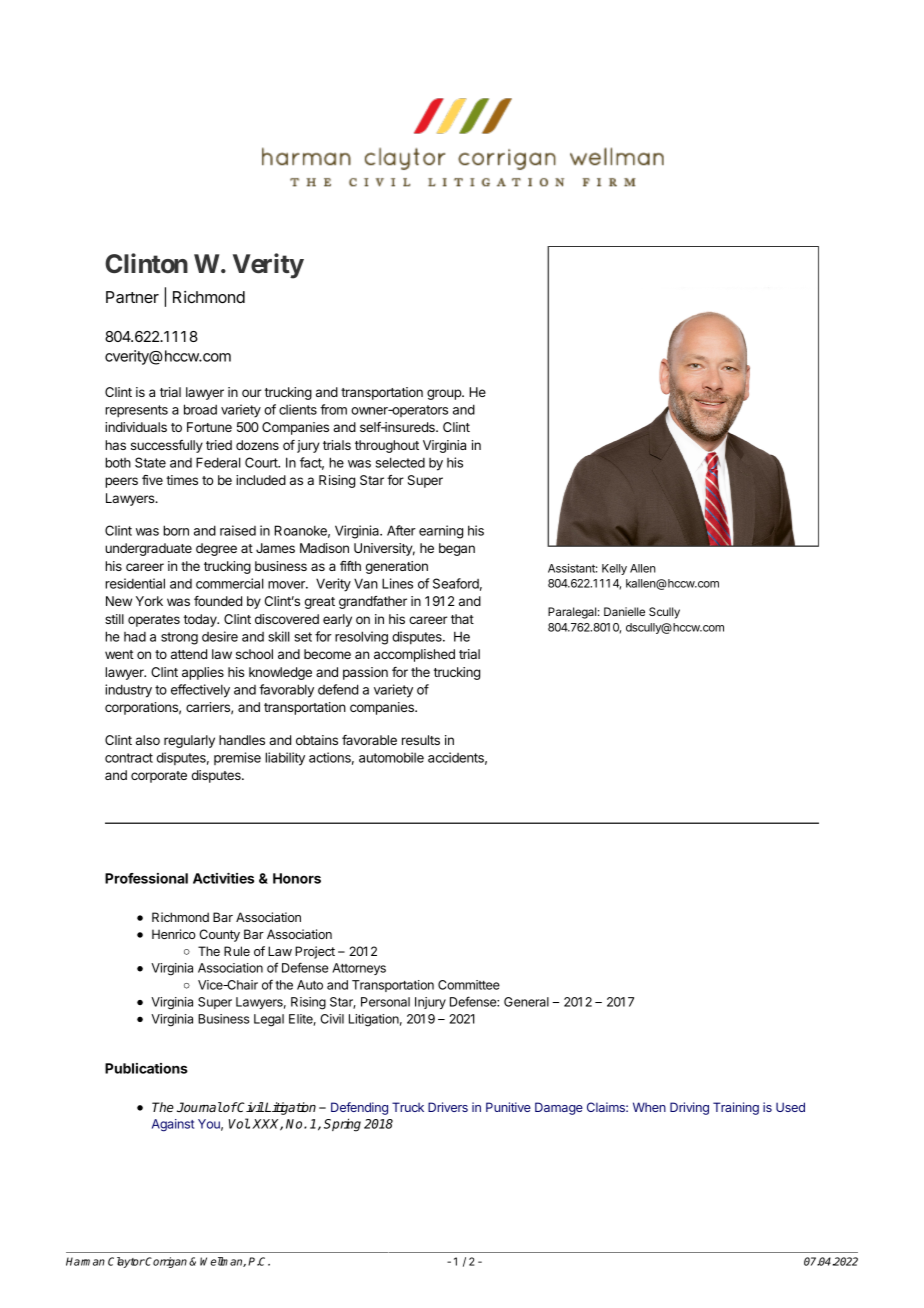  I want to click on Partner, so click(132, 297).
